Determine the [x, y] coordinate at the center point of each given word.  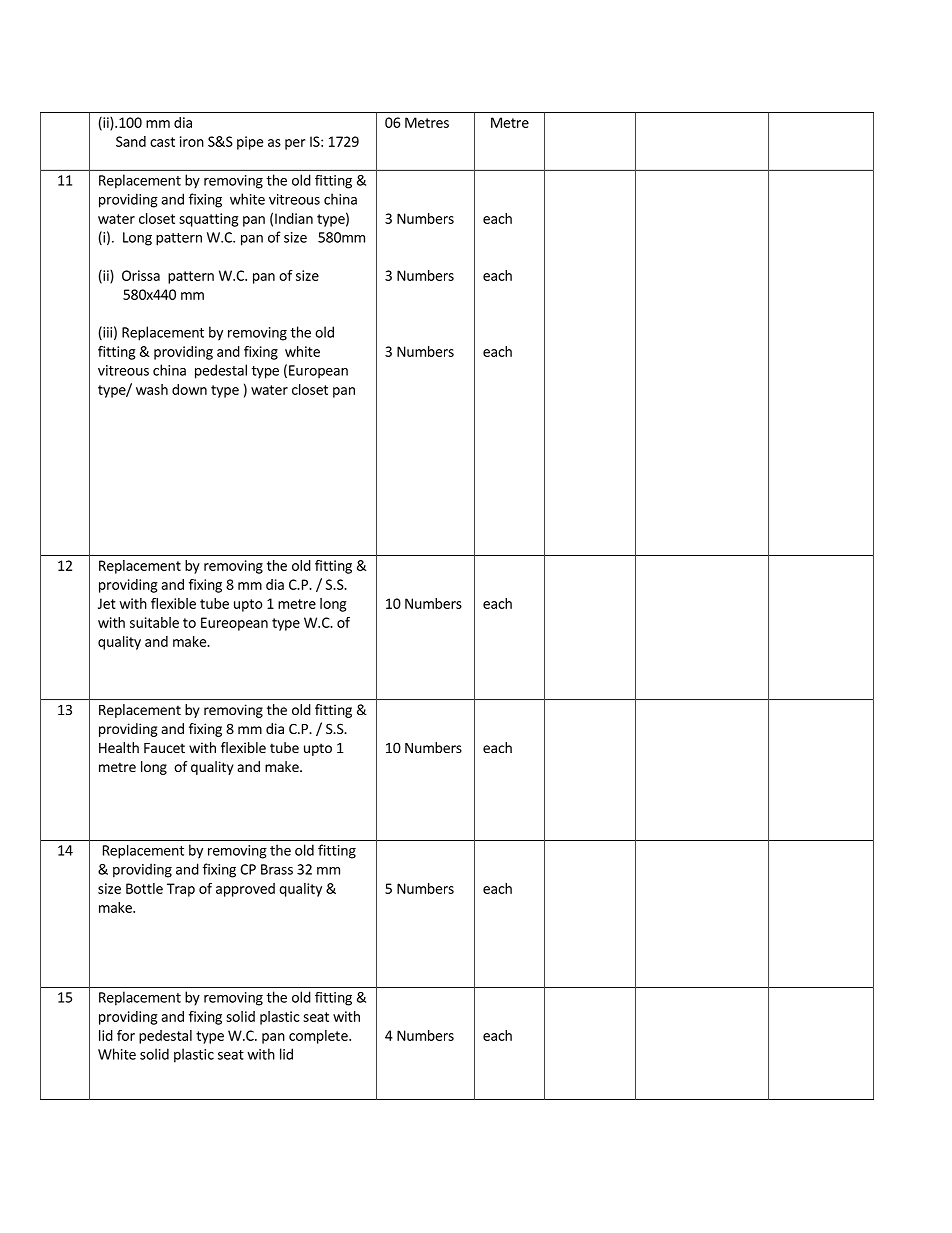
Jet [107, 603]
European [318, 372]
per [295, 144]
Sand [131, 141]
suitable [154, 622]
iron [192, 141]
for [126, 1035]
